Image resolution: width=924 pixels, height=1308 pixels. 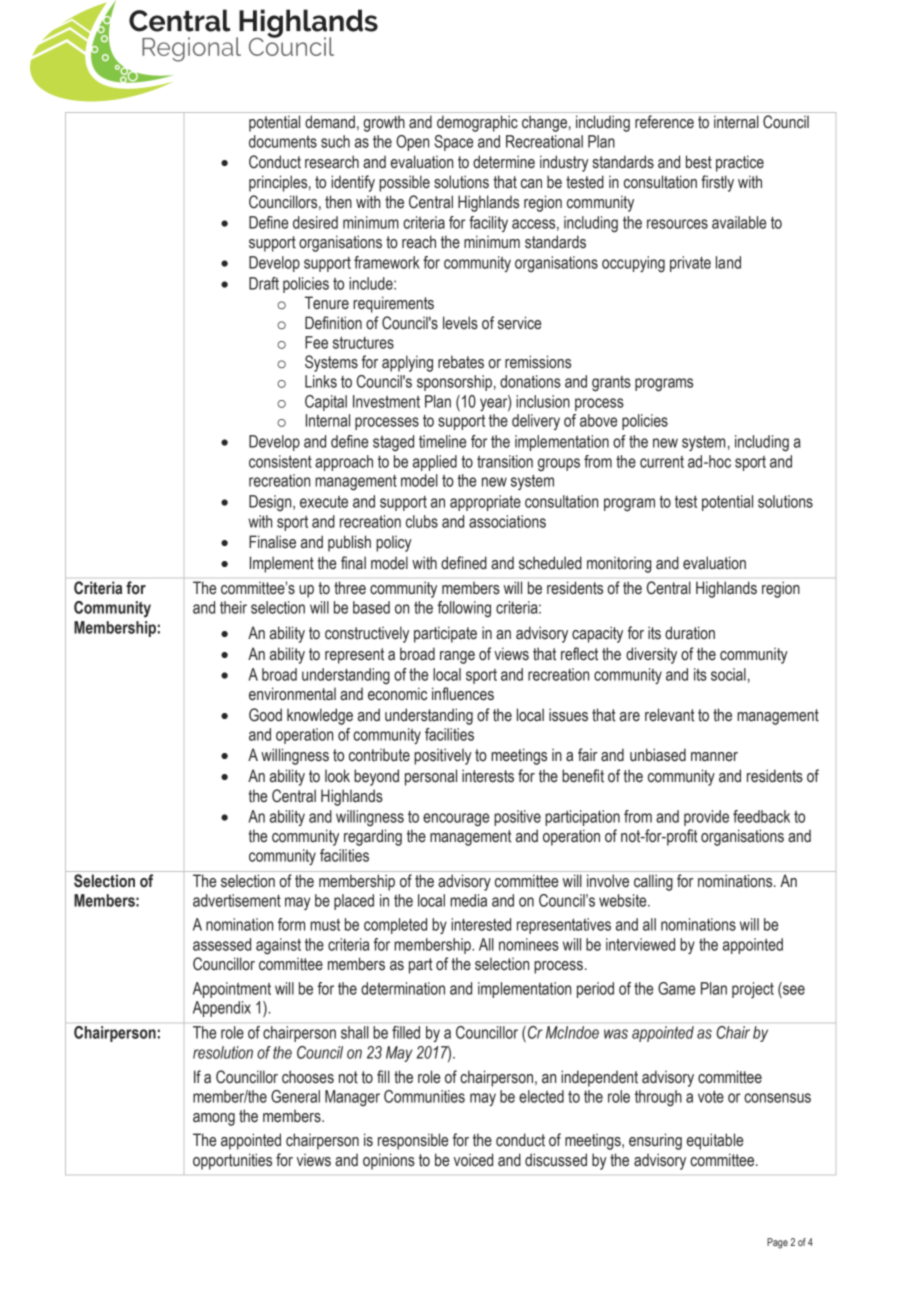 I want to click on influences, so click(x=463, y=694).
